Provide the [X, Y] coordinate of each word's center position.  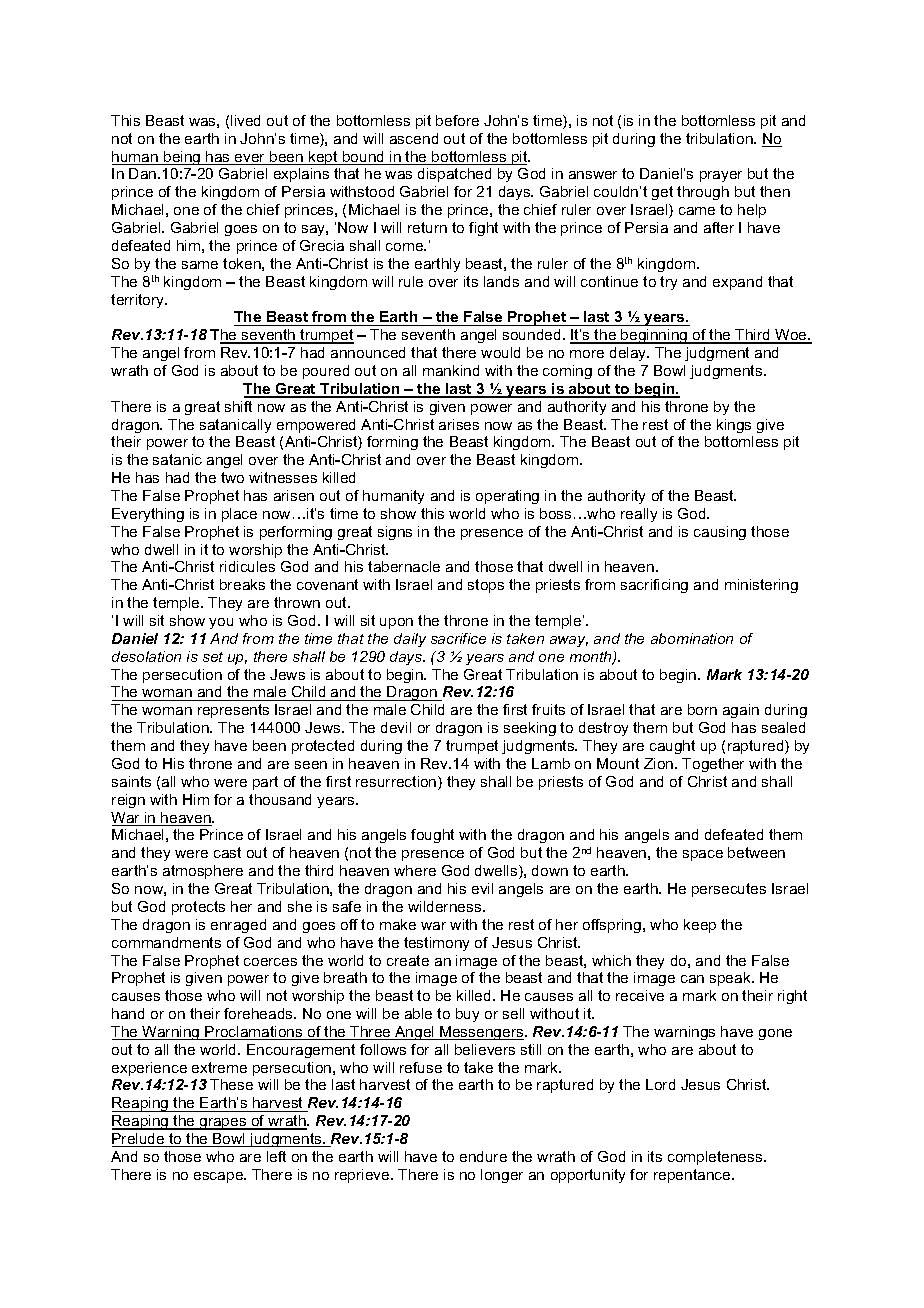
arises [459, 424]
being [182, 158]
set [213, 657]
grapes [223, 1124]
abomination [692, 638]
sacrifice [458, 638]
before [457, 120]
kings [734, 426]
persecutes [729, 890]
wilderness [446, 906]
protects [198, 908]
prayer [721, 176]
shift [238, 406]
